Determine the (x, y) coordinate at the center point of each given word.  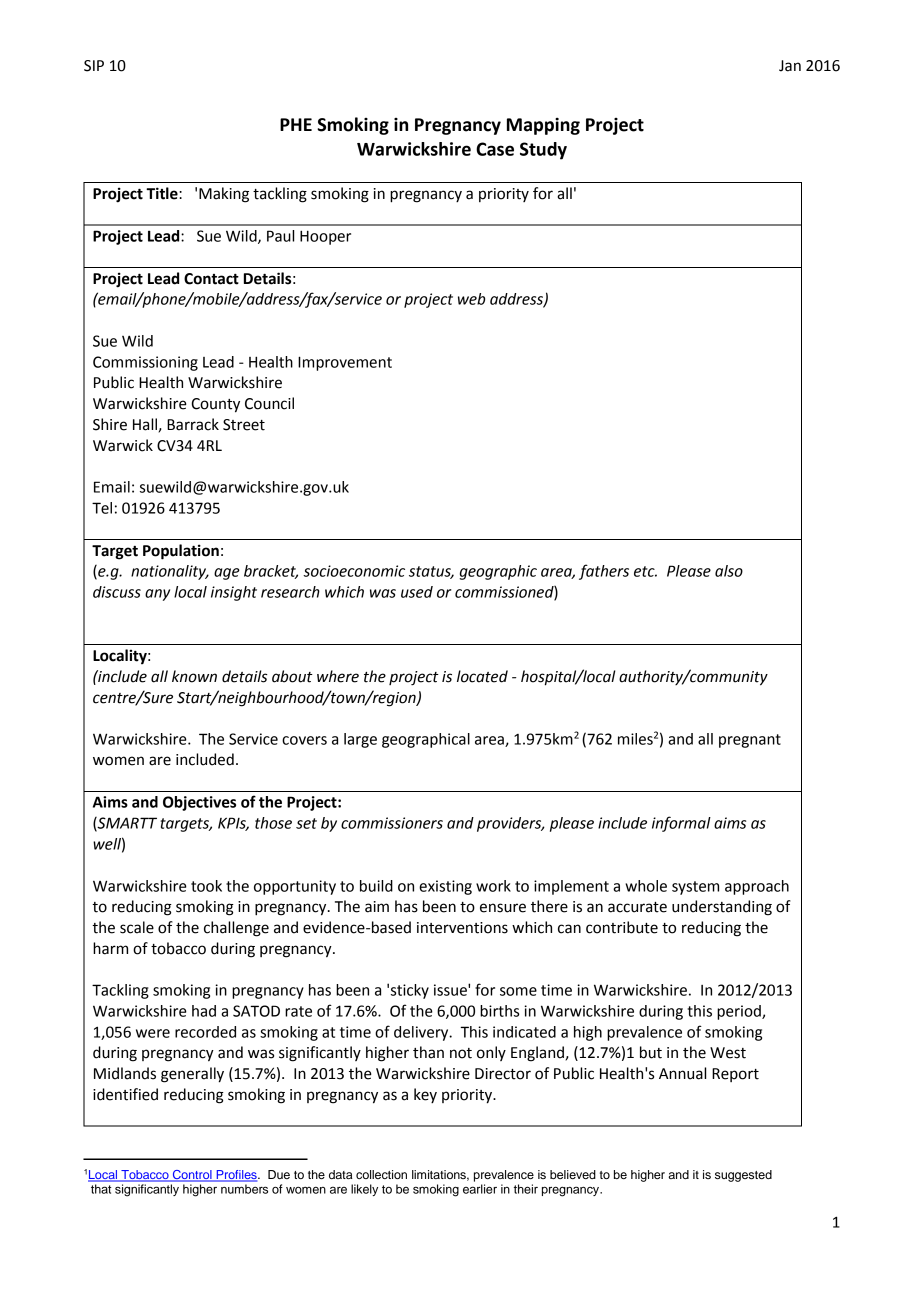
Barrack (193, 424)
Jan (790, 66)
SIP (94, 66)
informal (681, 824)
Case (495, 149)
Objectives (199, 803)
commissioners (392, 823)
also (729, 571)
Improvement (345, 363)
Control (192, 1176)
